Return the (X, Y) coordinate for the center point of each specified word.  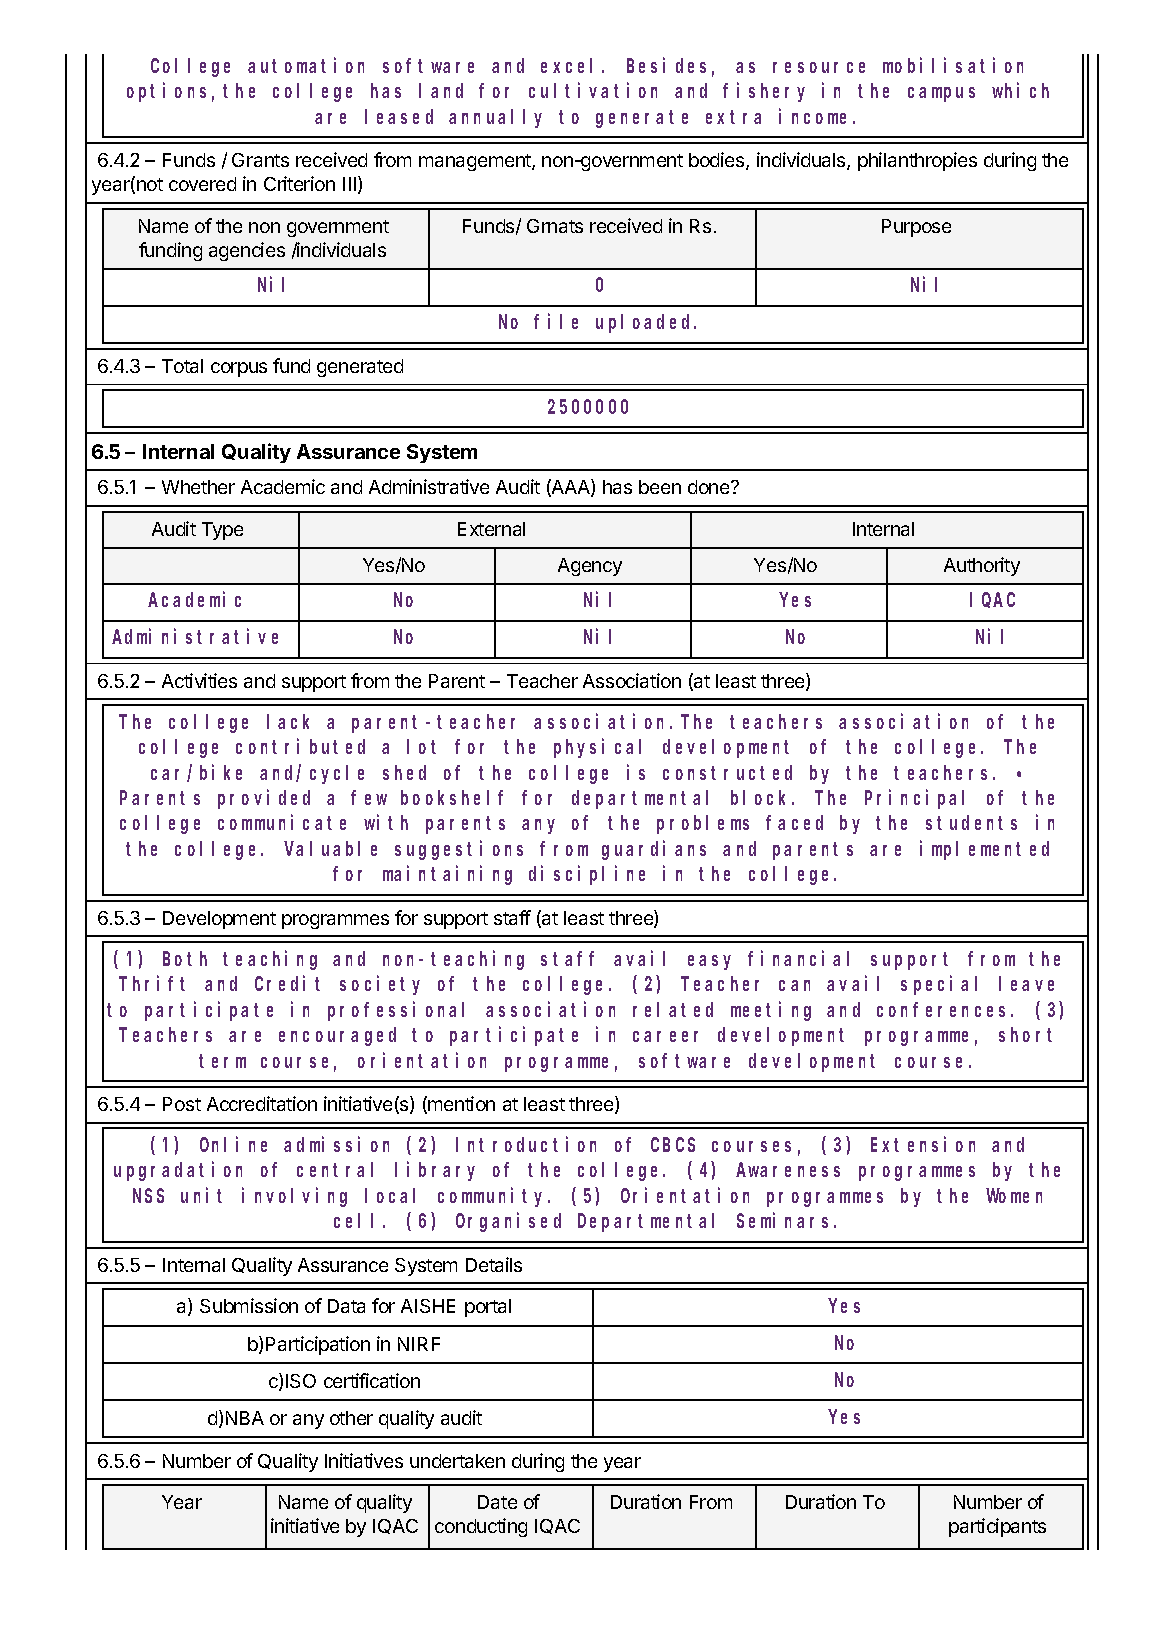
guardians (654, 850)
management (476, 162)
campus (941, 94)
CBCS (673, 1145)
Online (233, 1144)
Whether (198, 487)
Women (1014, 1196)
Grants (260, 160)
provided (264, 799)
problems (703, 825)
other (351, 1418)
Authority (982, 566)
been (660, 487)
